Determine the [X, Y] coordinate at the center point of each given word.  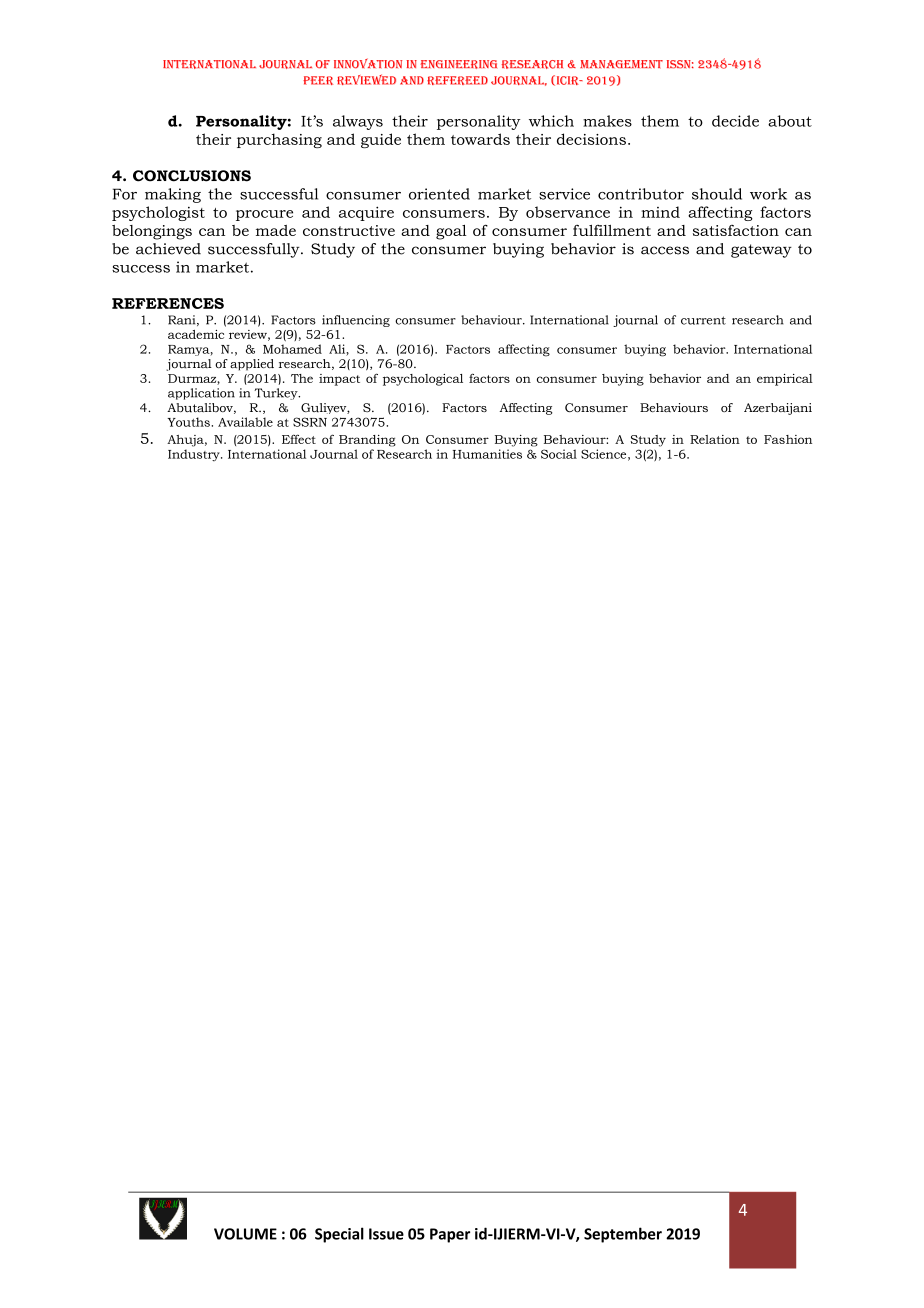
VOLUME [245, 1234]
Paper [450, 1235]
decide [735, 121]
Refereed [457, 80]
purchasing [279, 140]
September [623, 1235]
